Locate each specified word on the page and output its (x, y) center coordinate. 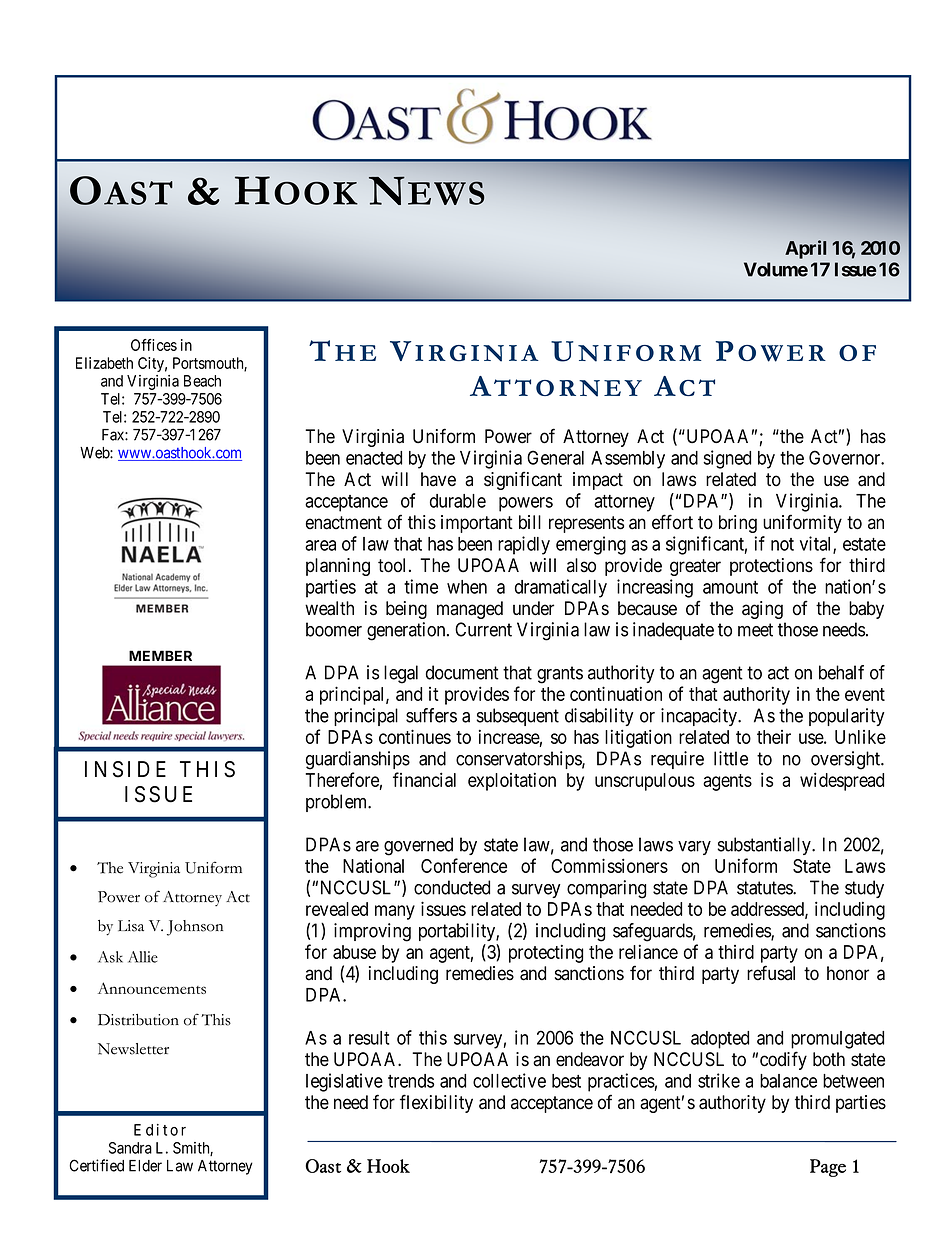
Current (483, 629)
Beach (202, 381)
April (805, 249)
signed (727, 459)
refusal (771, 973)
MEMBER (160, 655)
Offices (154, 345)
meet (755, 630)
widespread (842, 781)
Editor (160, 1130)
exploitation (512, 781)
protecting (546, 953)
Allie (143, 957)
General (555, 457)
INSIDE (125, 769)
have (438, 479)
